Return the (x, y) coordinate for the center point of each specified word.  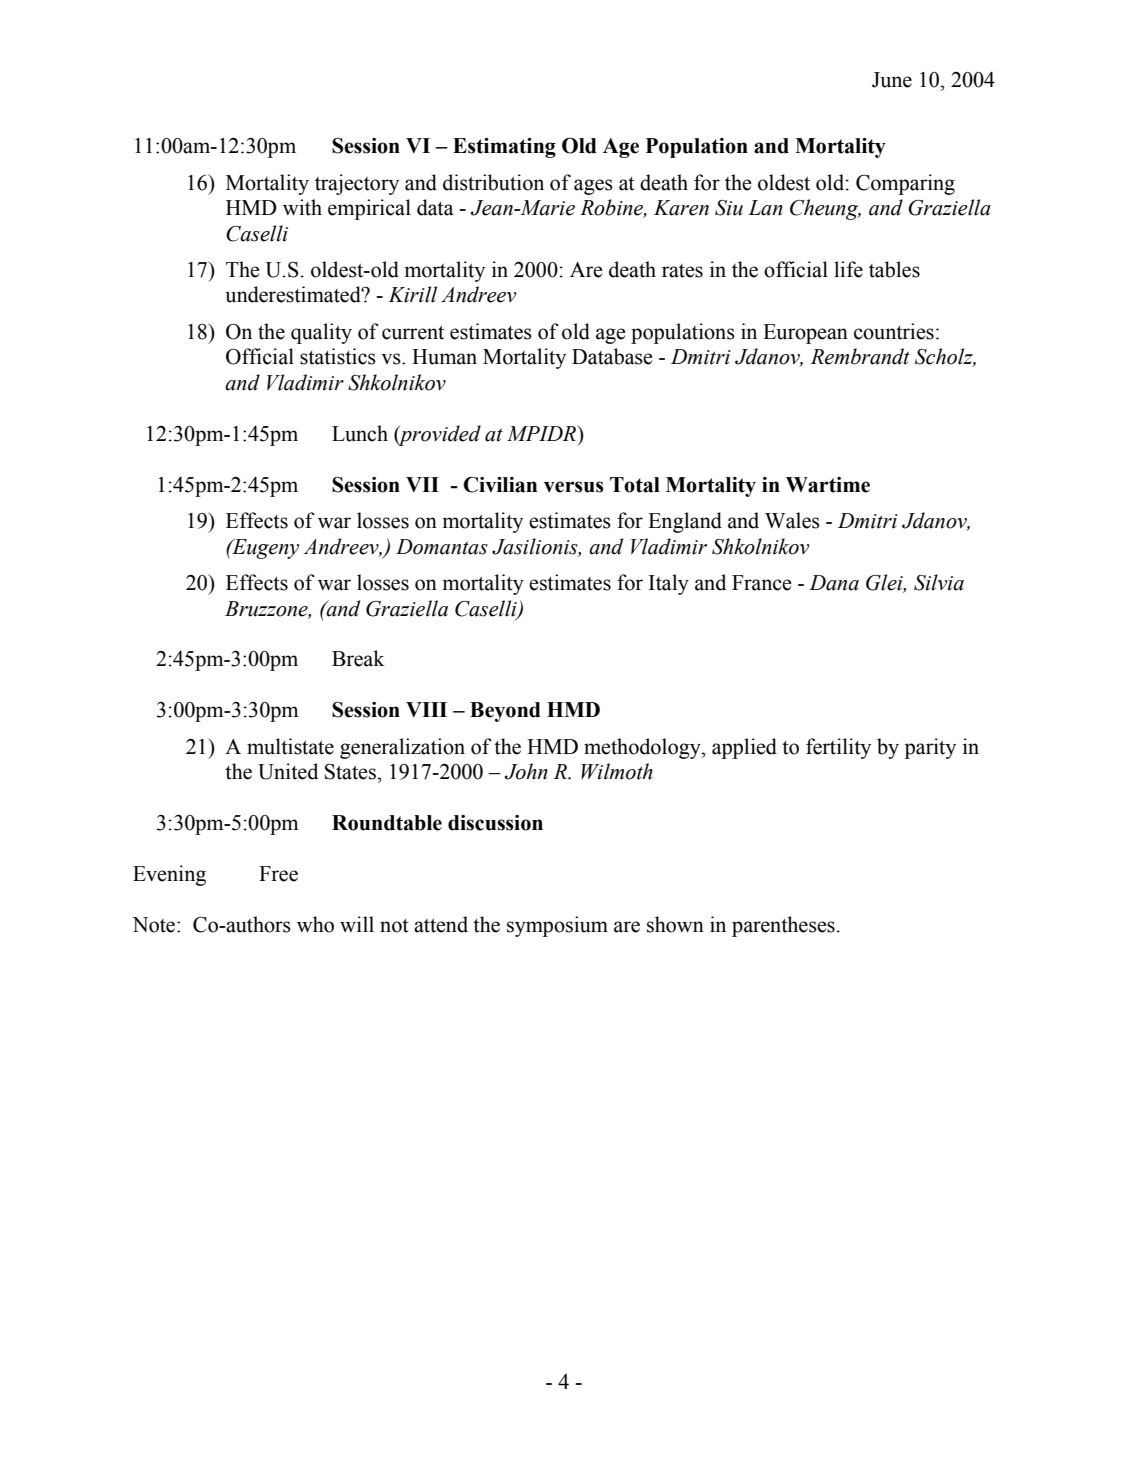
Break (358, 658)
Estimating (504, 148)
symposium (557, 926)
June (892, 80)
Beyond (505, 712)
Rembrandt (860, 356)
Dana (834, 583)
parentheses (783, 926)
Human (444, 357)
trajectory (357, 184)
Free (278, 874)
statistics (338, 356)
